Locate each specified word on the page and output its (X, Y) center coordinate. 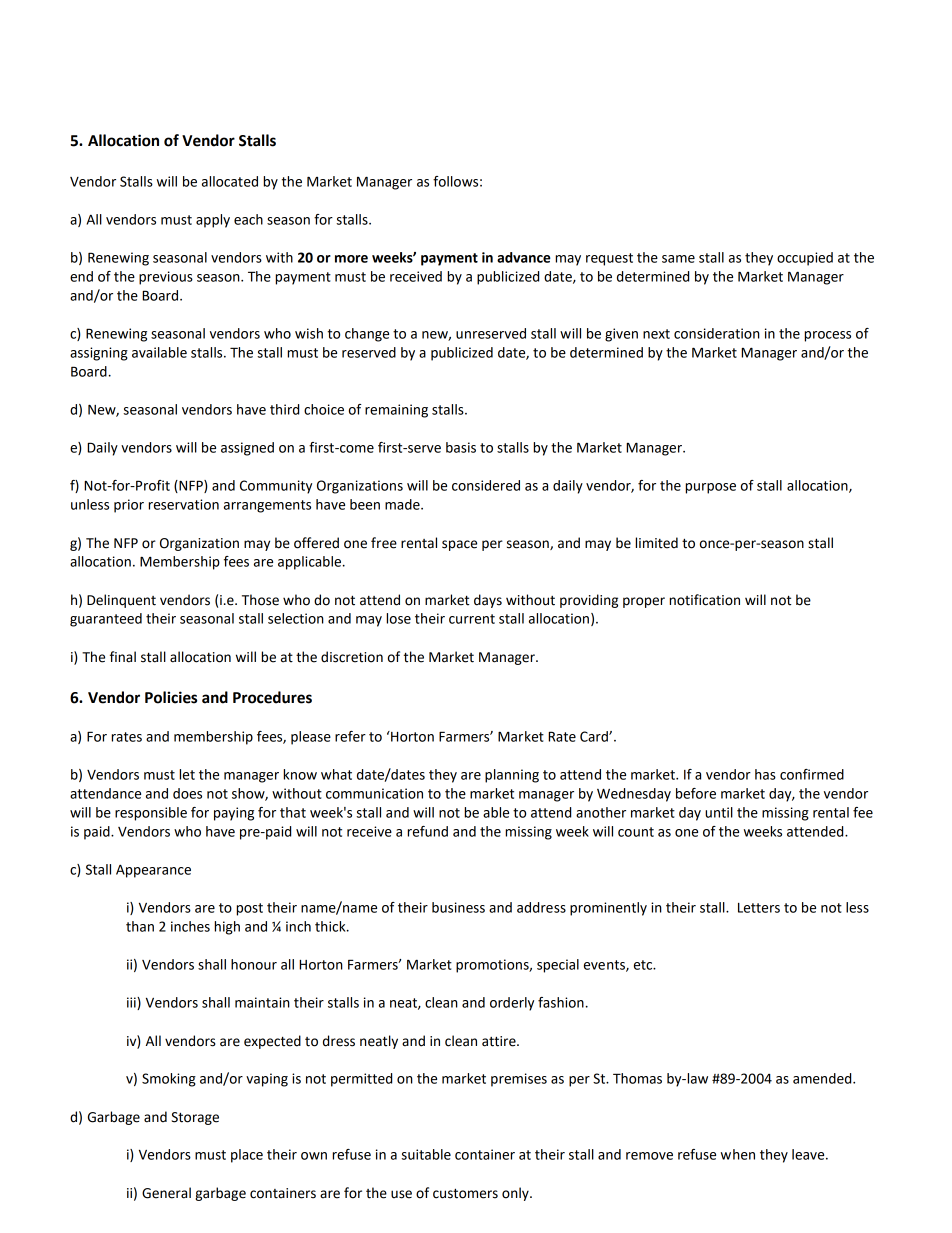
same (678, 259)
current (472, 619)
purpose (710, 488)
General (166, 1193)
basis (461, 447)
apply (213, 221)
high (227, 928)
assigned (247, 449)
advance (524, 257)
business (458, 907)
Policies (171, 697)
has (765, 774)
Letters (759, 908)
